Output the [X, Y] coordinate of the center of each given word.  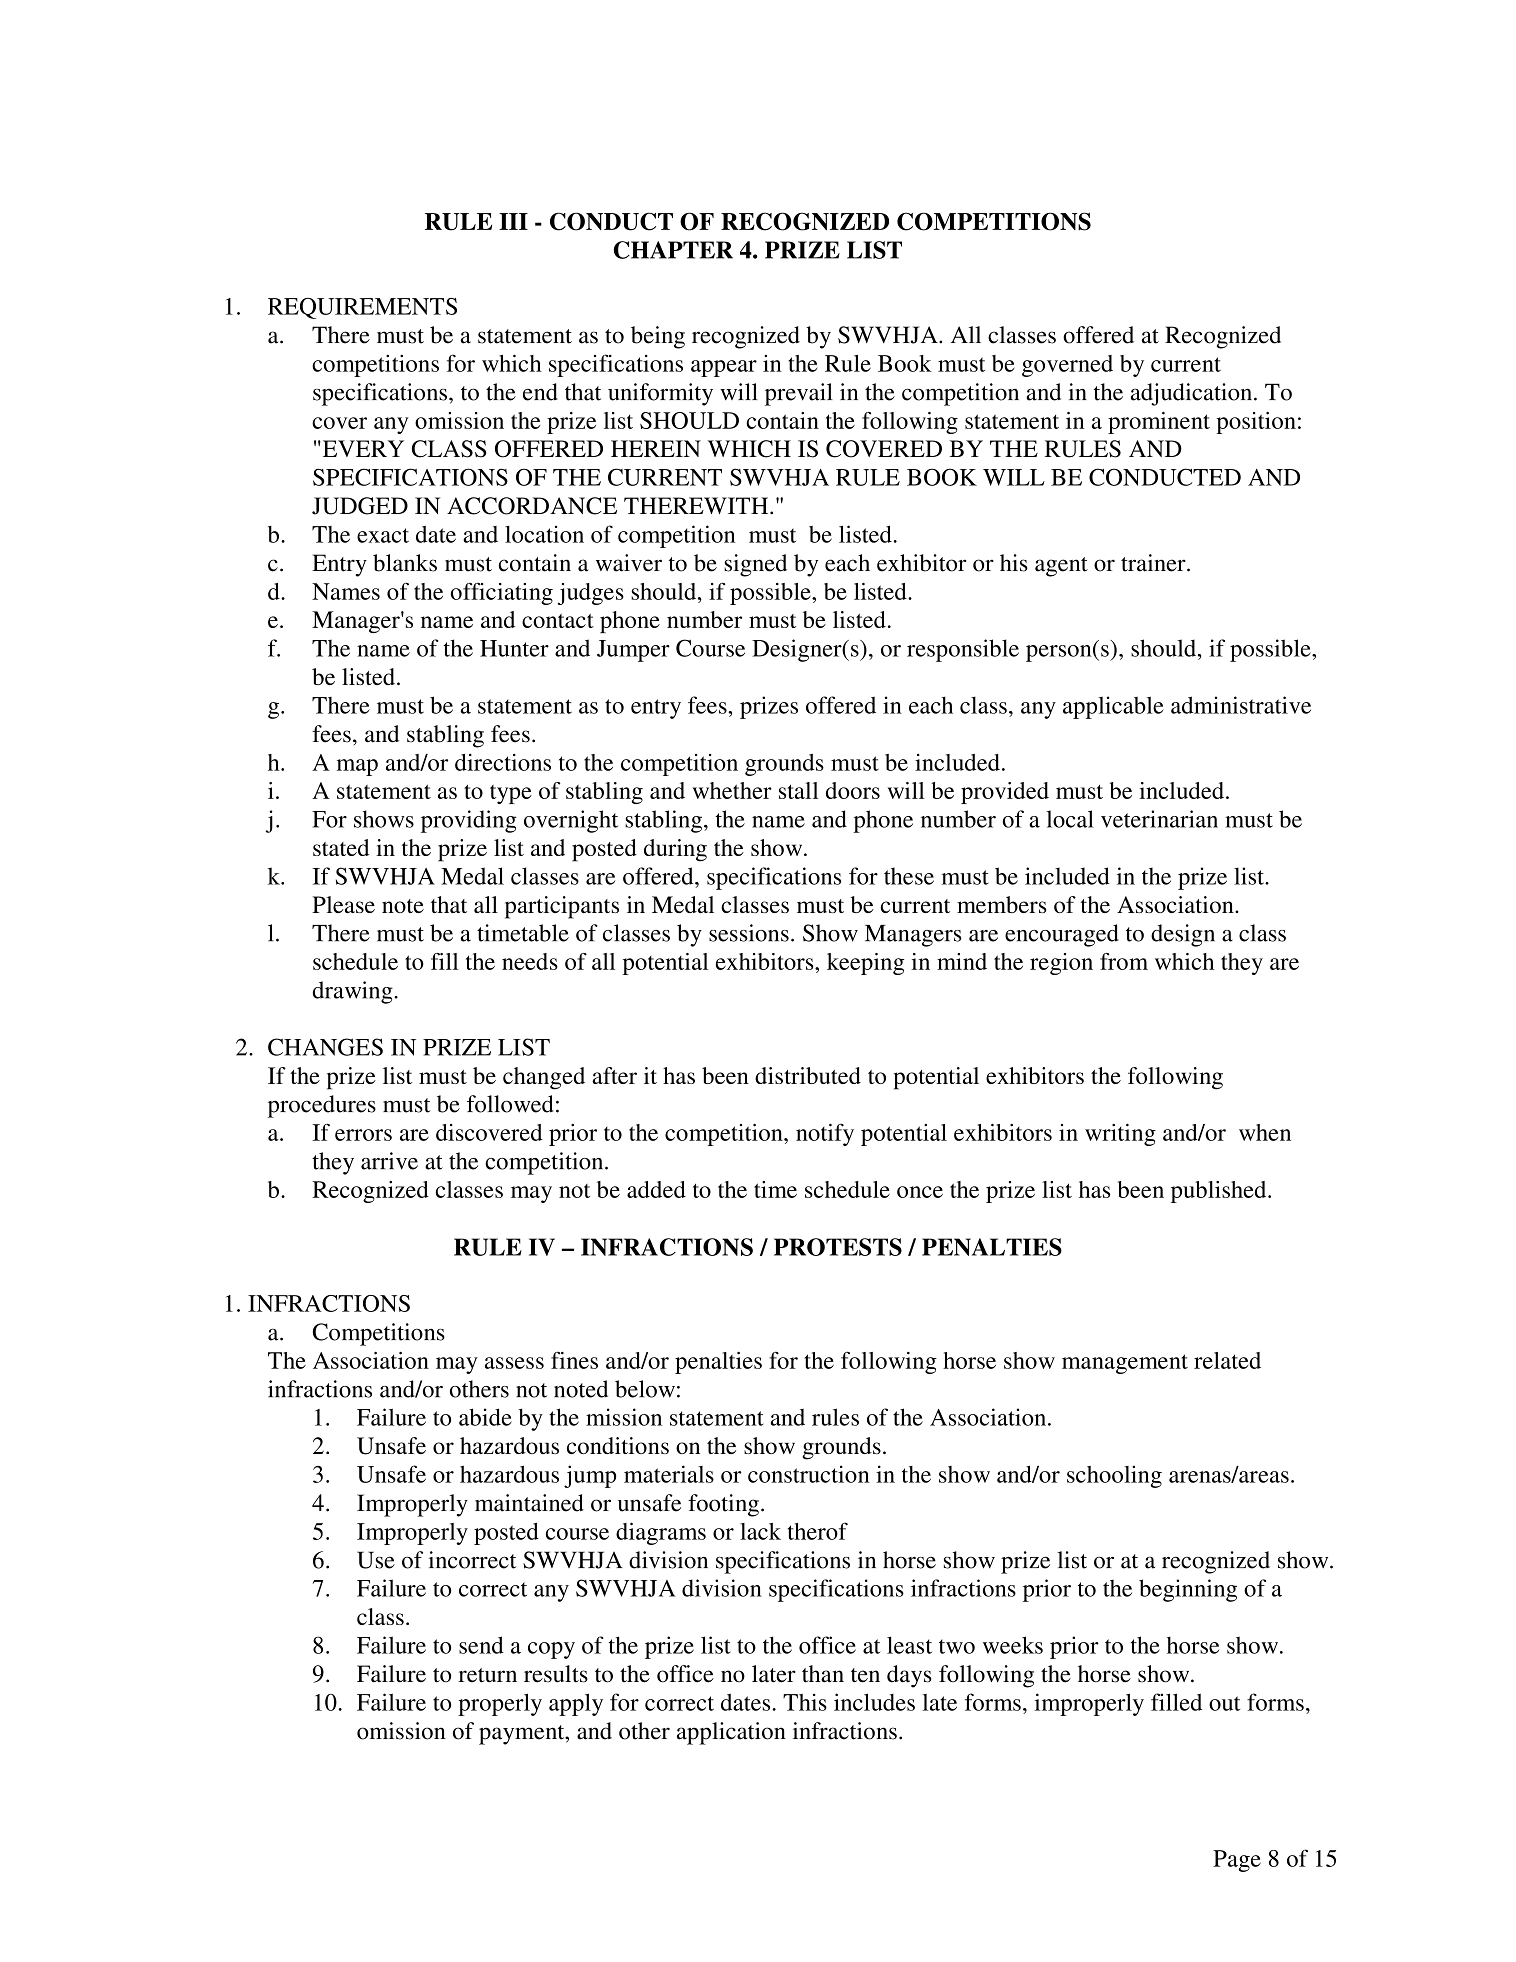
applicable [1113, 707]
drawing [353, 992]
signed [755, 565]
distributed [808, 1075]
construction [809, 1474]
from [1124, 961]
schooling [1114, 1476]
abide [485, 1417]
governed [1067, 366]
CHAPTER [673, 250]
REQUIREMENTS [362, 308]
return [487, 1675]
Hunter [514, 648]
